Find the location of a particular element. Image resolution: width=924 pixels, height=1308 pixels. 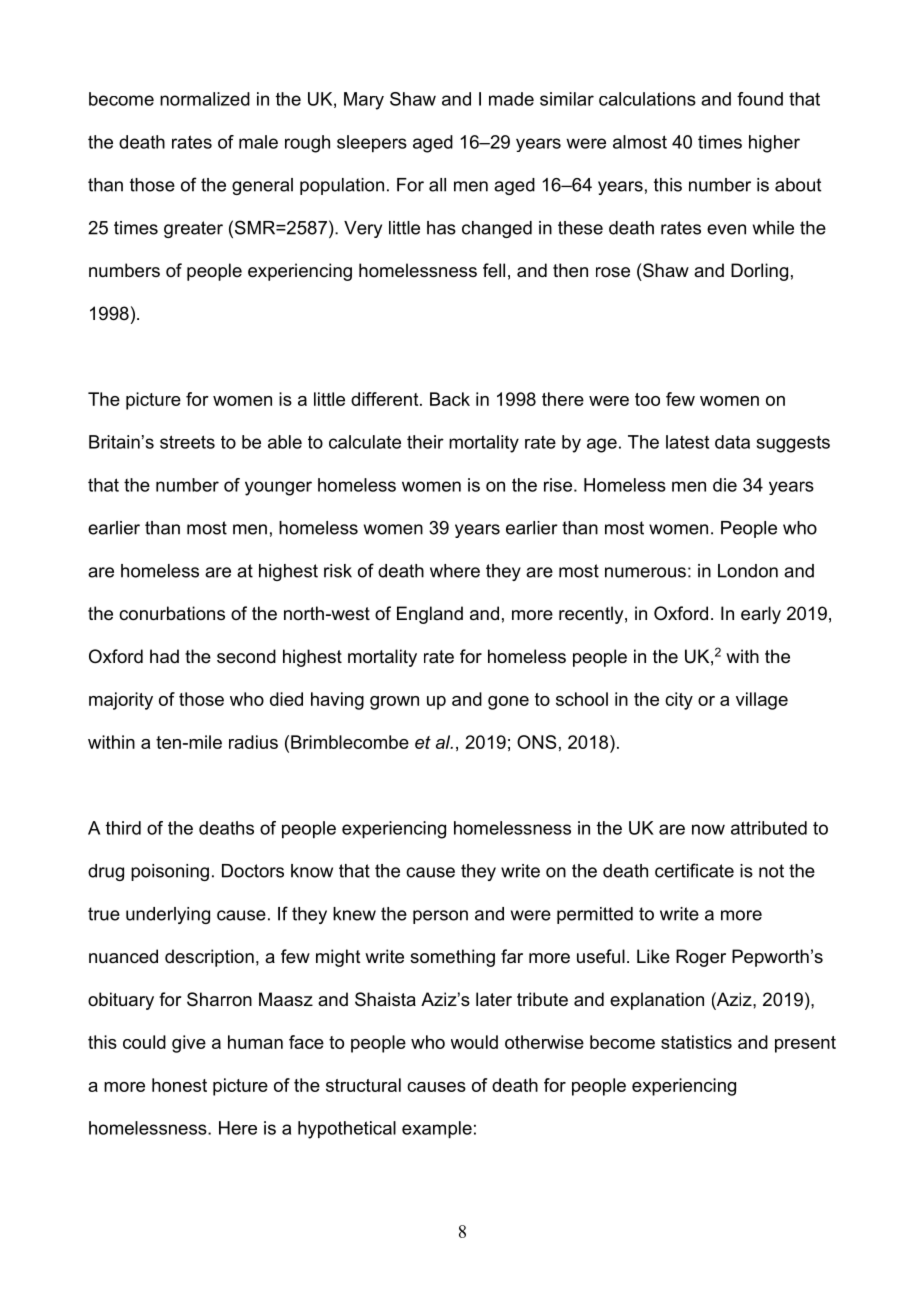

had is located at coordinates (164, 656).
